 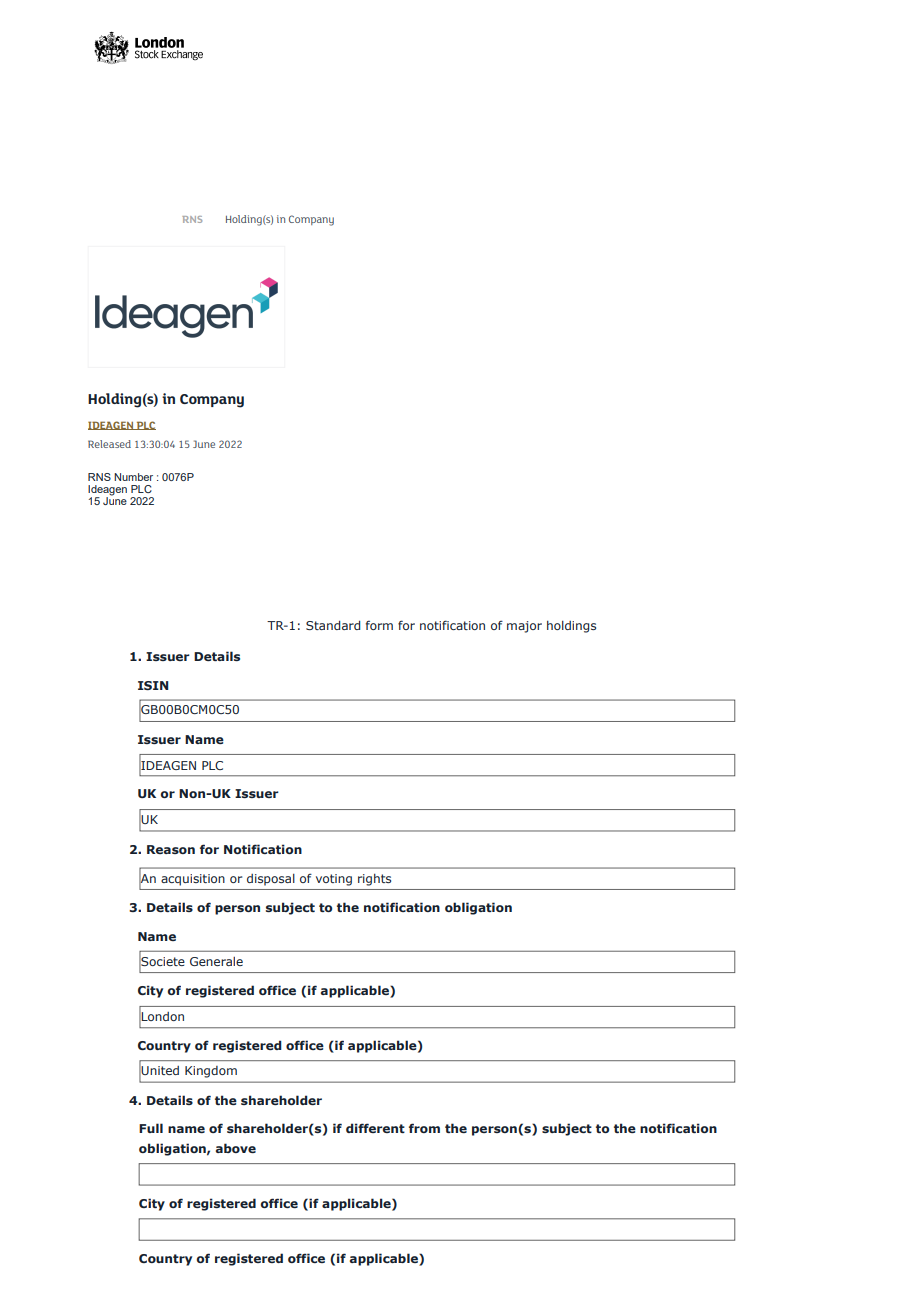 What do you see at coordinates (524, 627) in the screenshot?
I see `major` at bounding box center [524, 627].
